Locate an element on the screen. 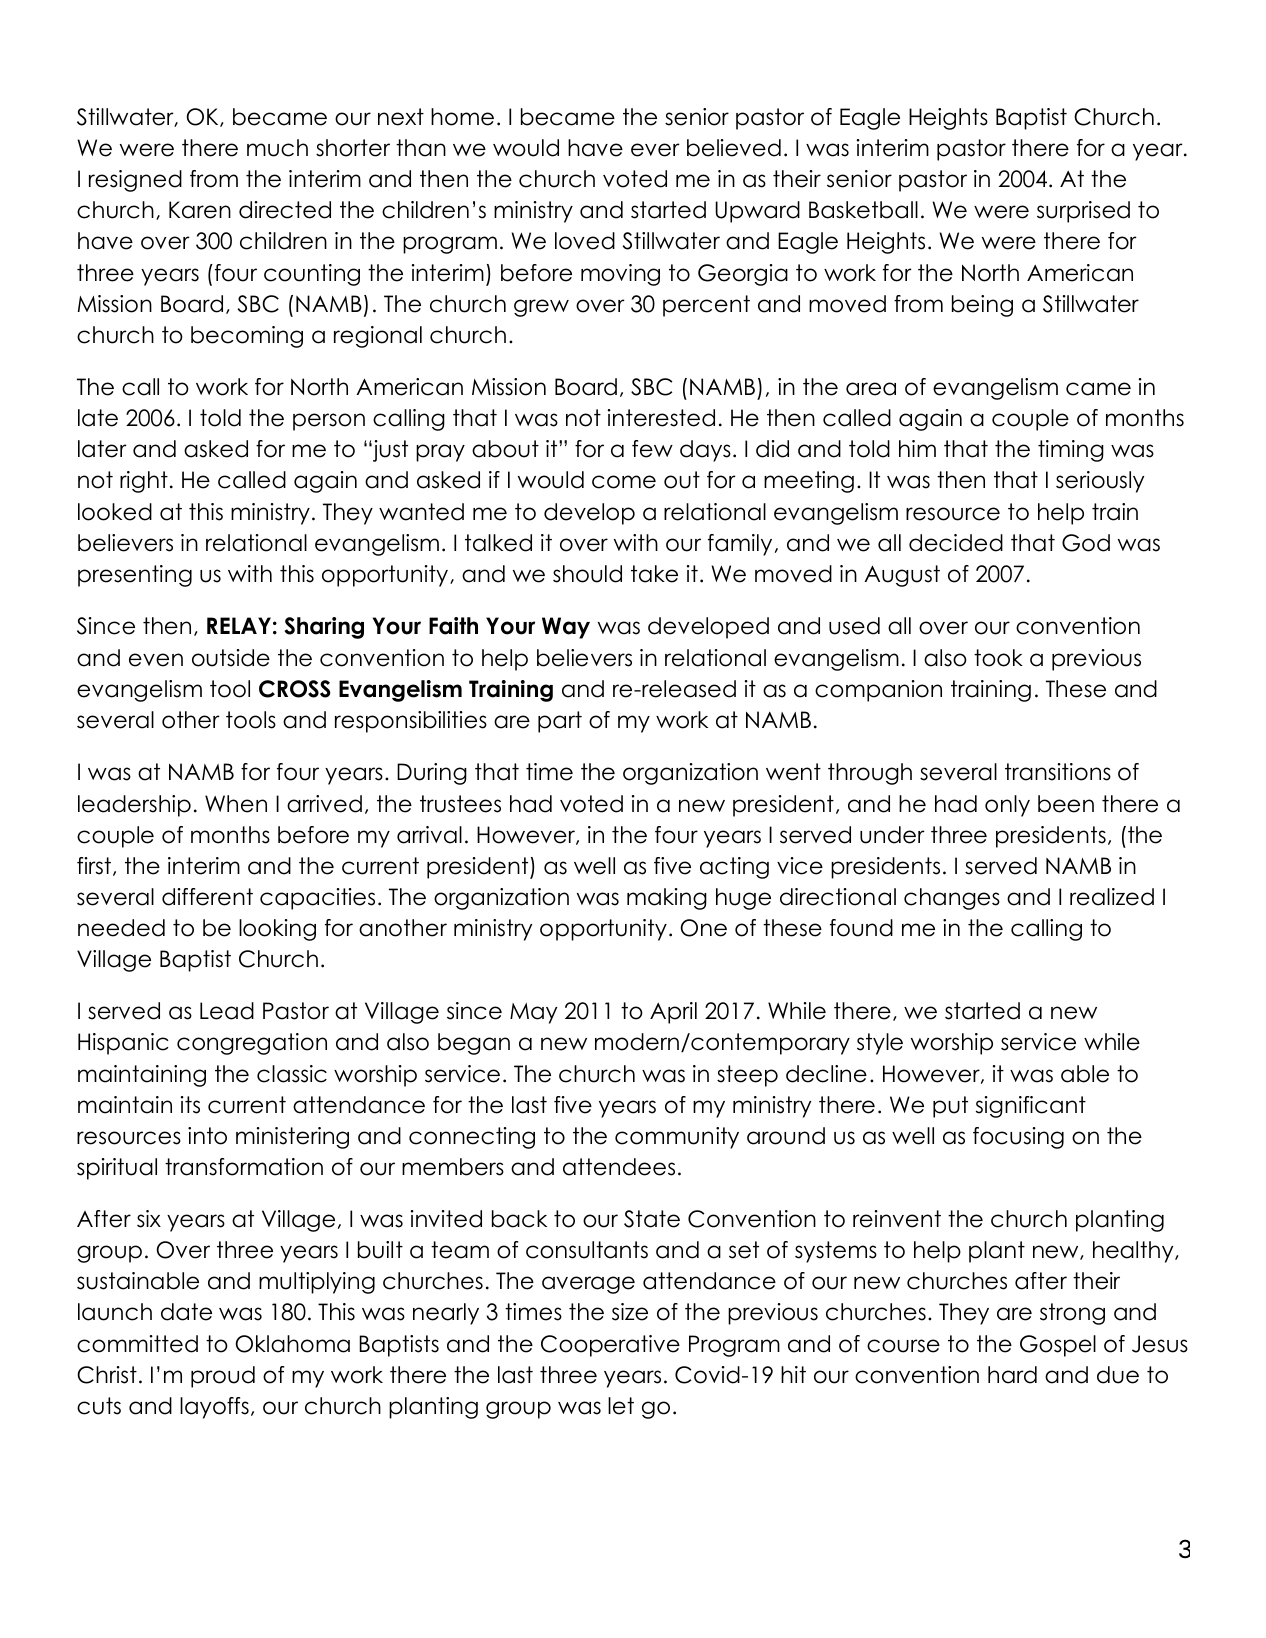  Cooperative is located at coordinates (610, 1346).
